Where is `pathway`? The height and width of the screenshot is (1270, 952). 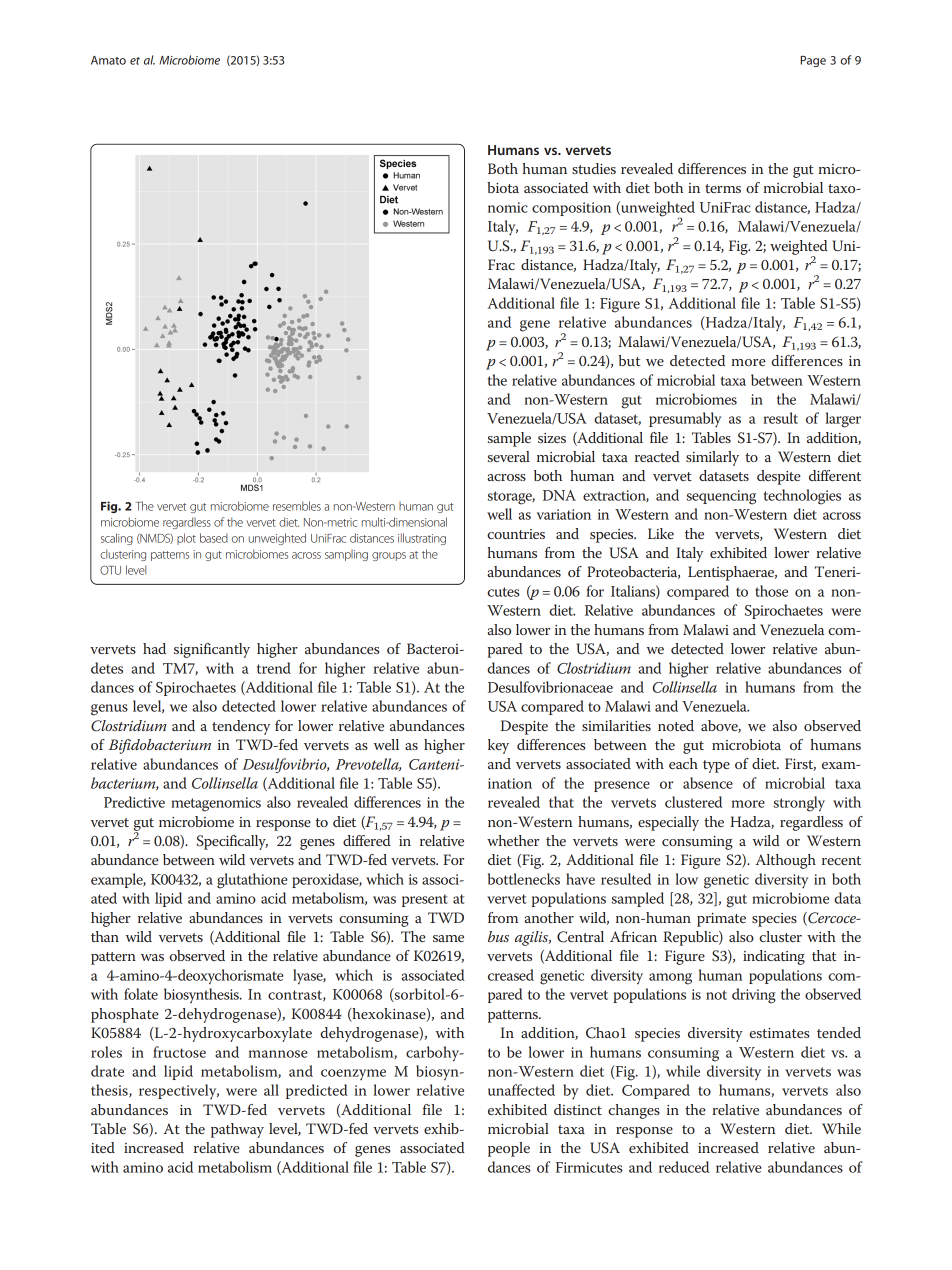 pathway is located at coordinates (237, 1130).
